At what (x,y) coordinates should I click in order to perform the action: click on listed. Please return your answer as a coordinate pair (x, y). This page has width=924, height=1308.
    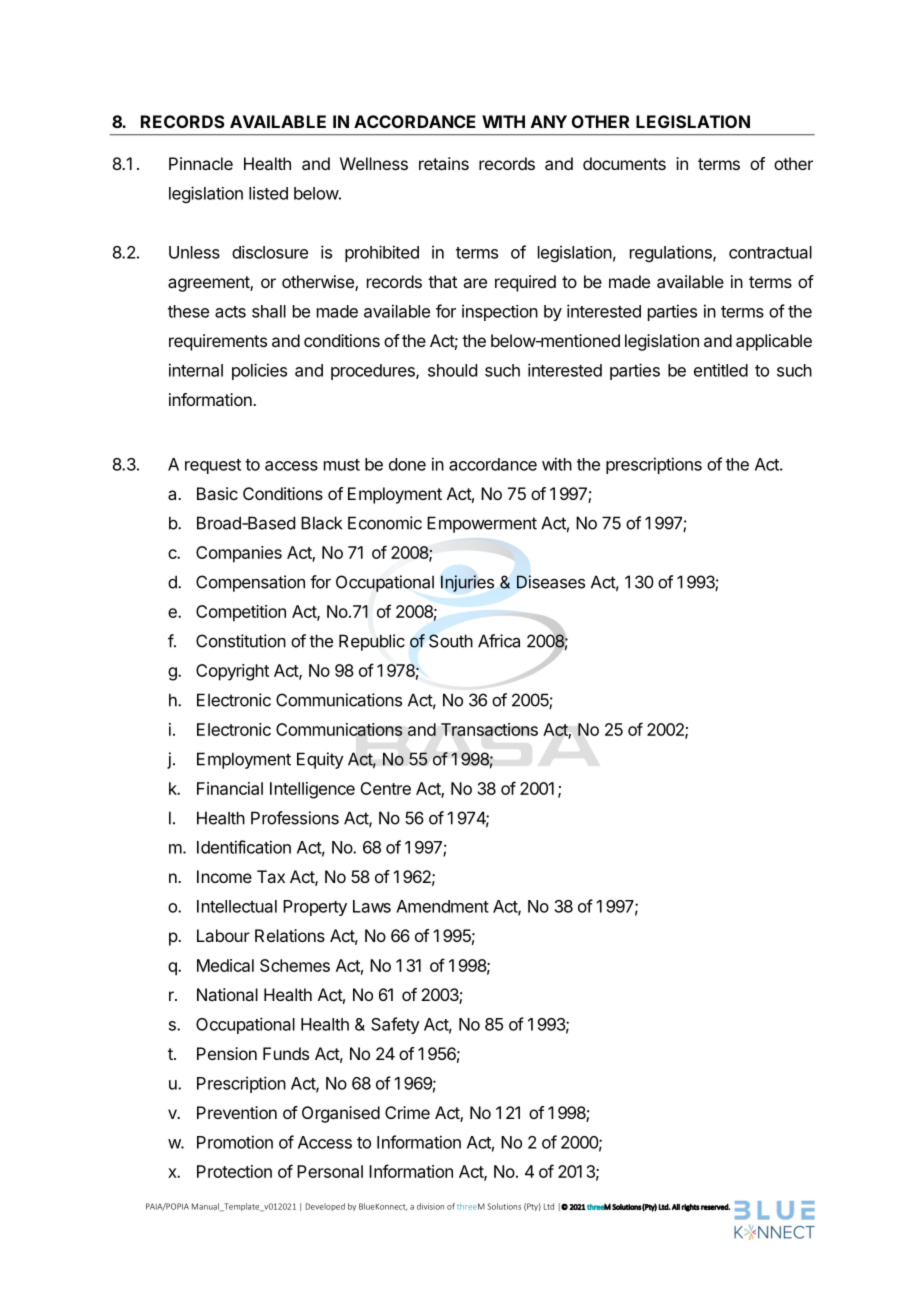
    Looking at the image, I should click on (268, 193).
